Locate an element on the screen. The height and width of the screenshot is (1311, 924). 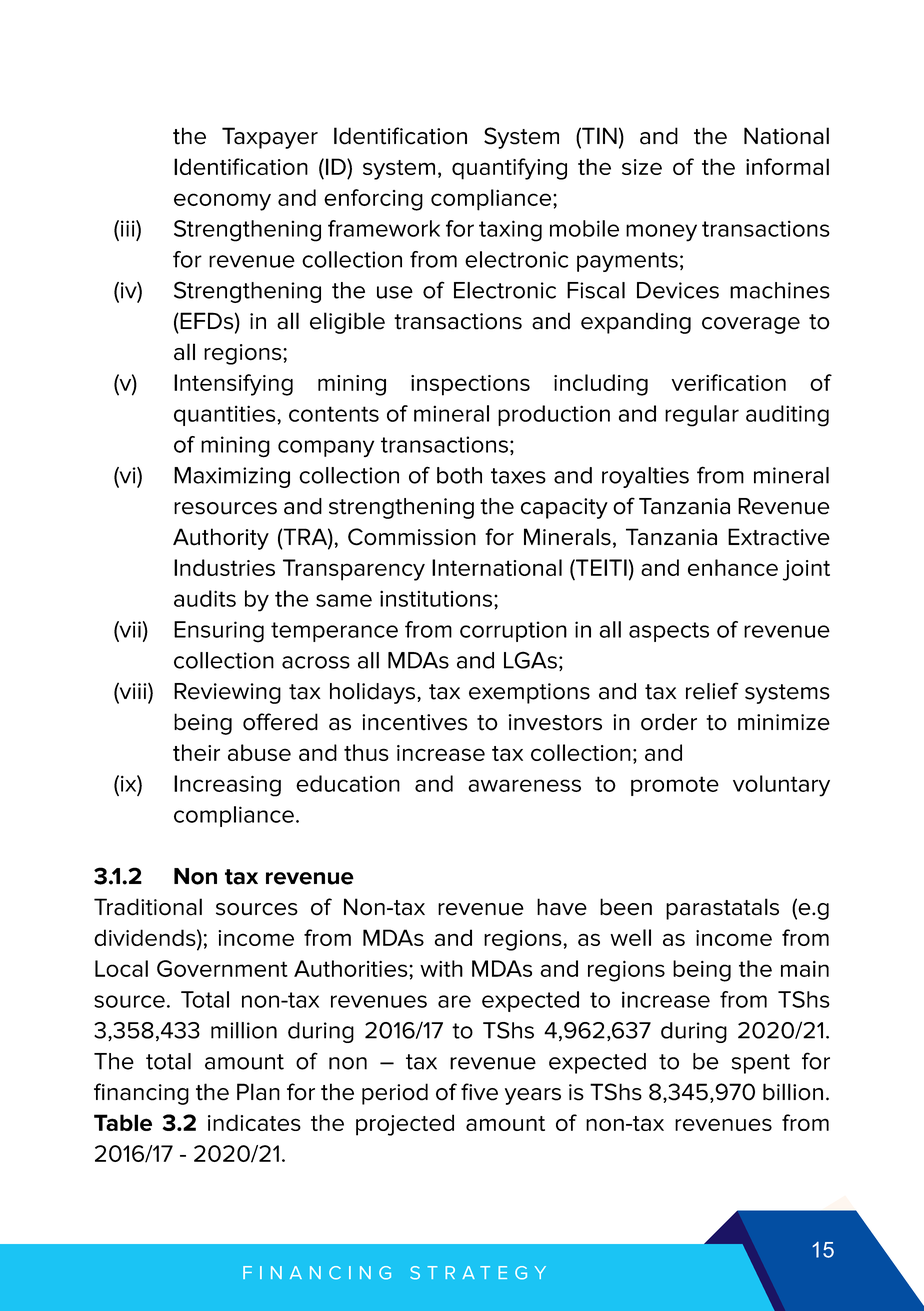
relief is located at coordinates (712, 691).
